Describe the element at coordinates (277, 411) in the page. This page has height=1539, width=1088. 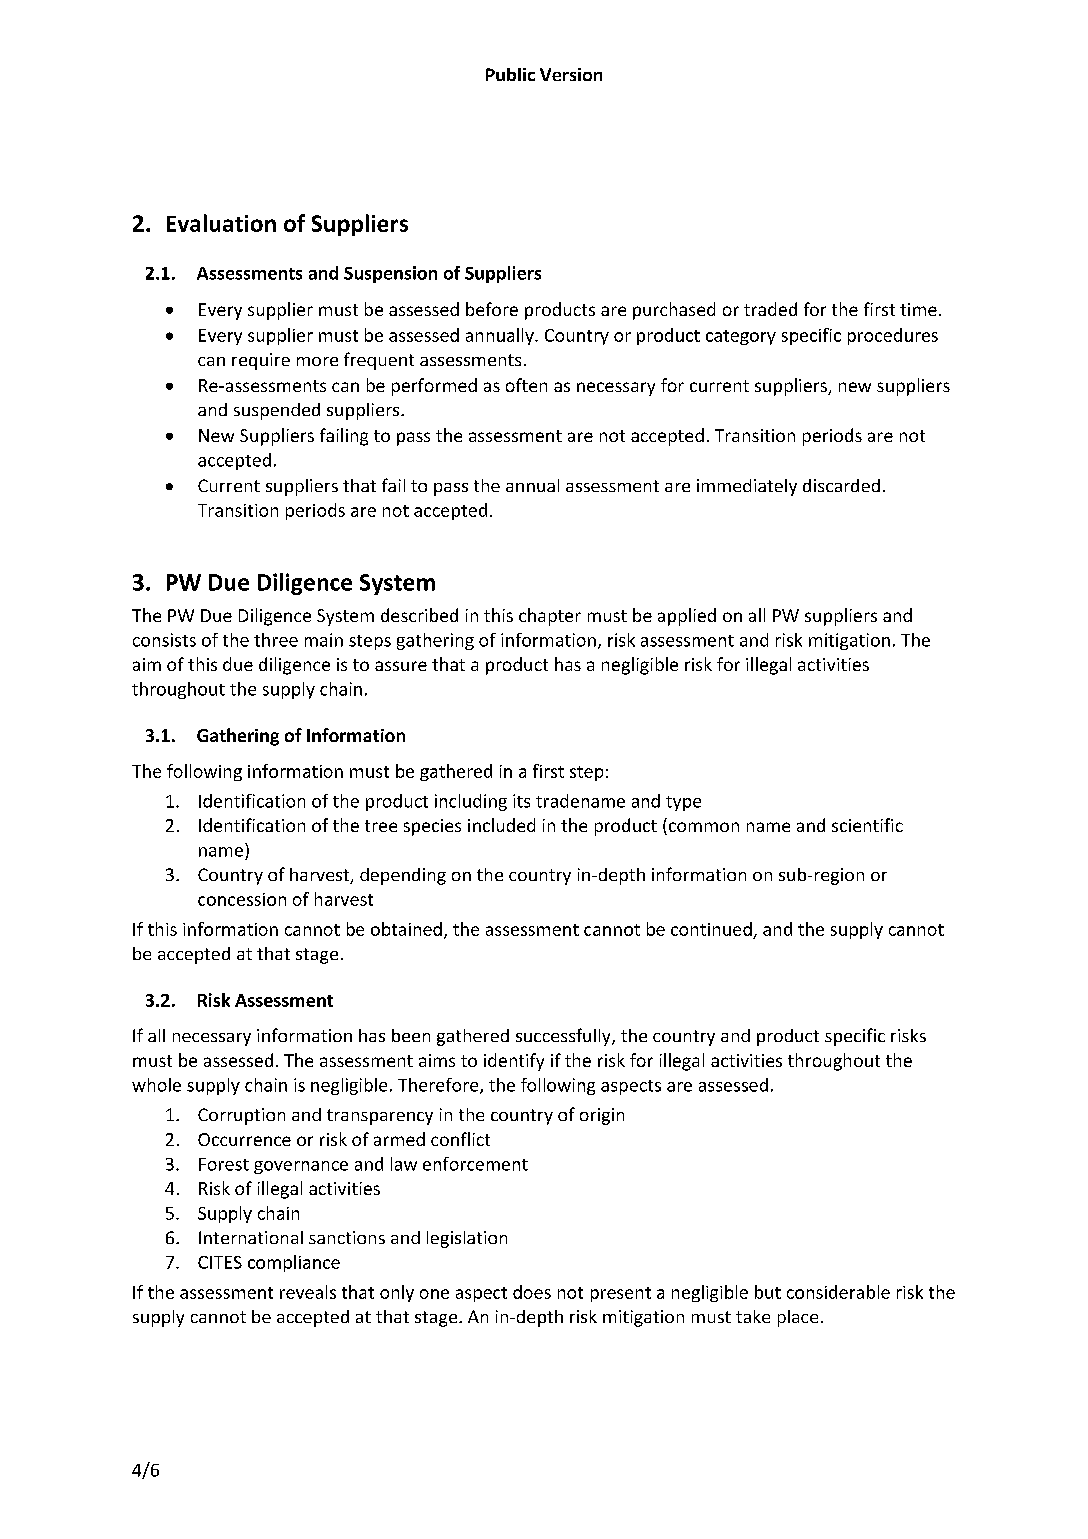
I see `suspended` at that location.
